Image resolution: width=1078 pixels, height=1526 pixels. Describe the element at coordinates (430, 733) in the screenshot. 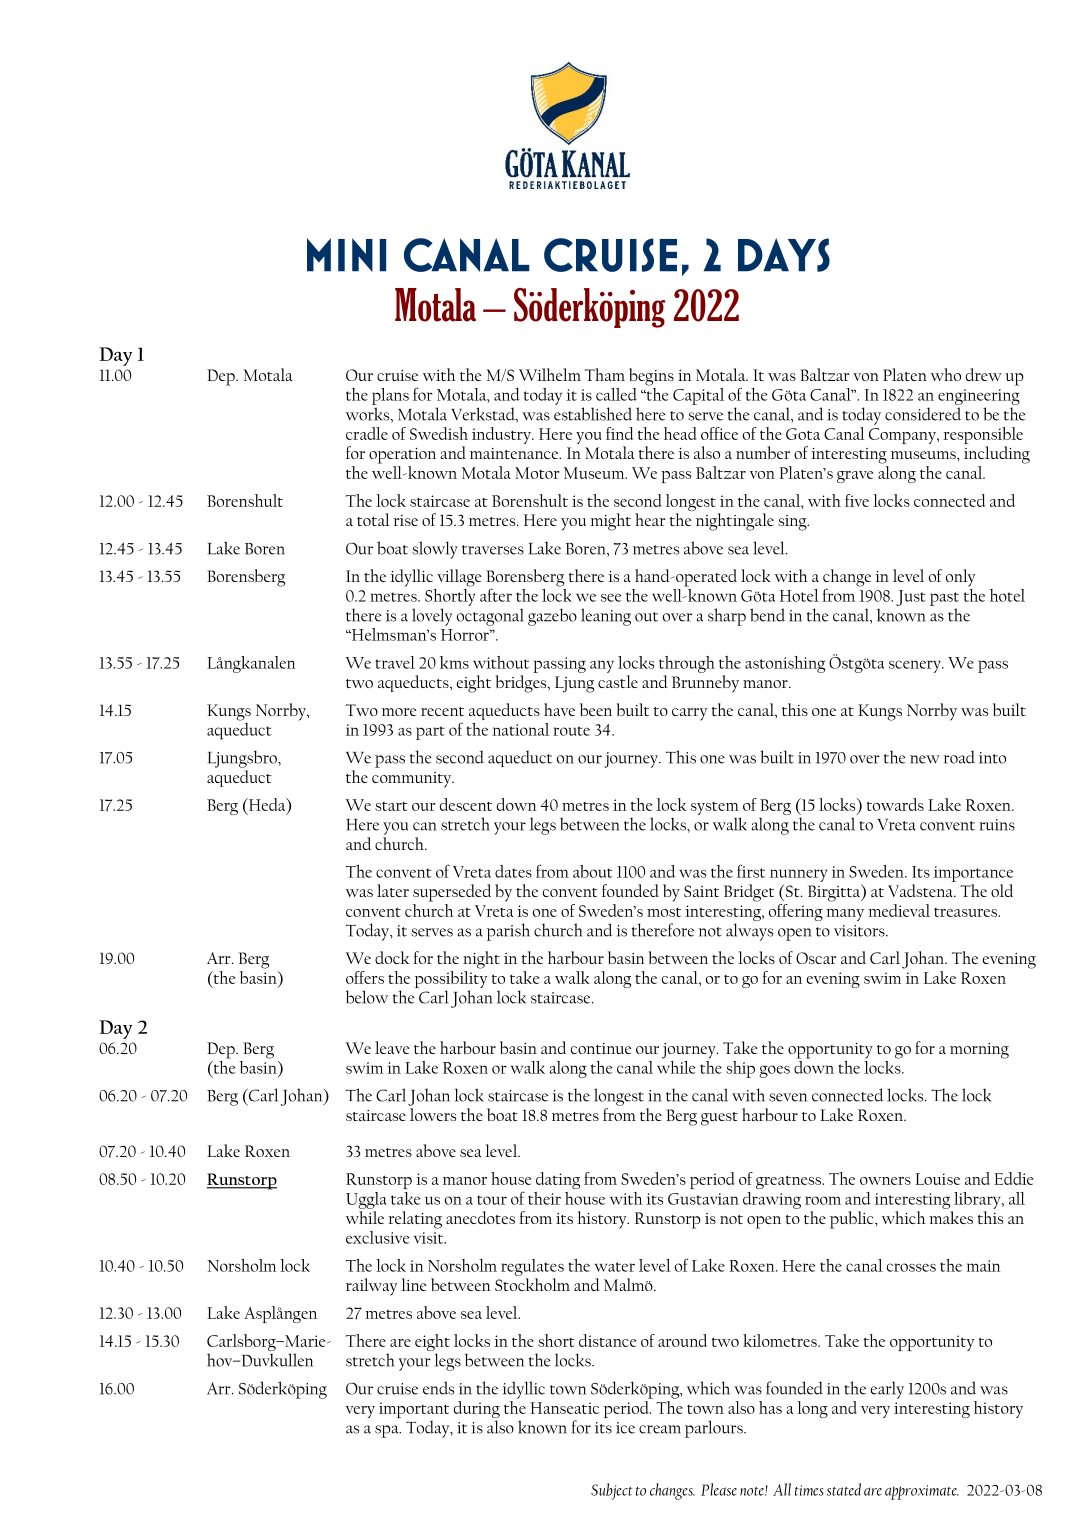

I see `part` at that location.
